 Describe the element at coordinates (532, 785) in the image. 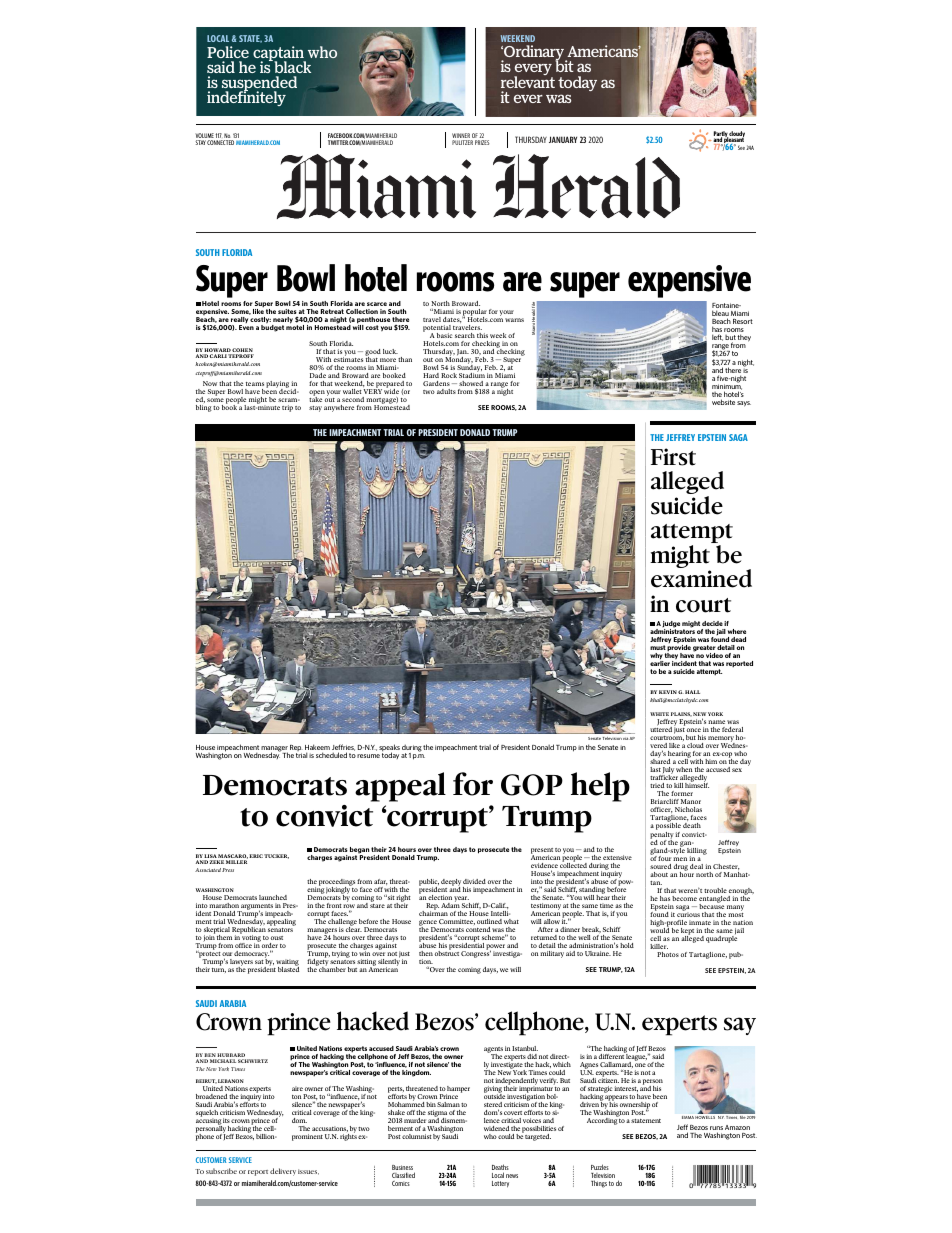

I see `GOP` at that location.
